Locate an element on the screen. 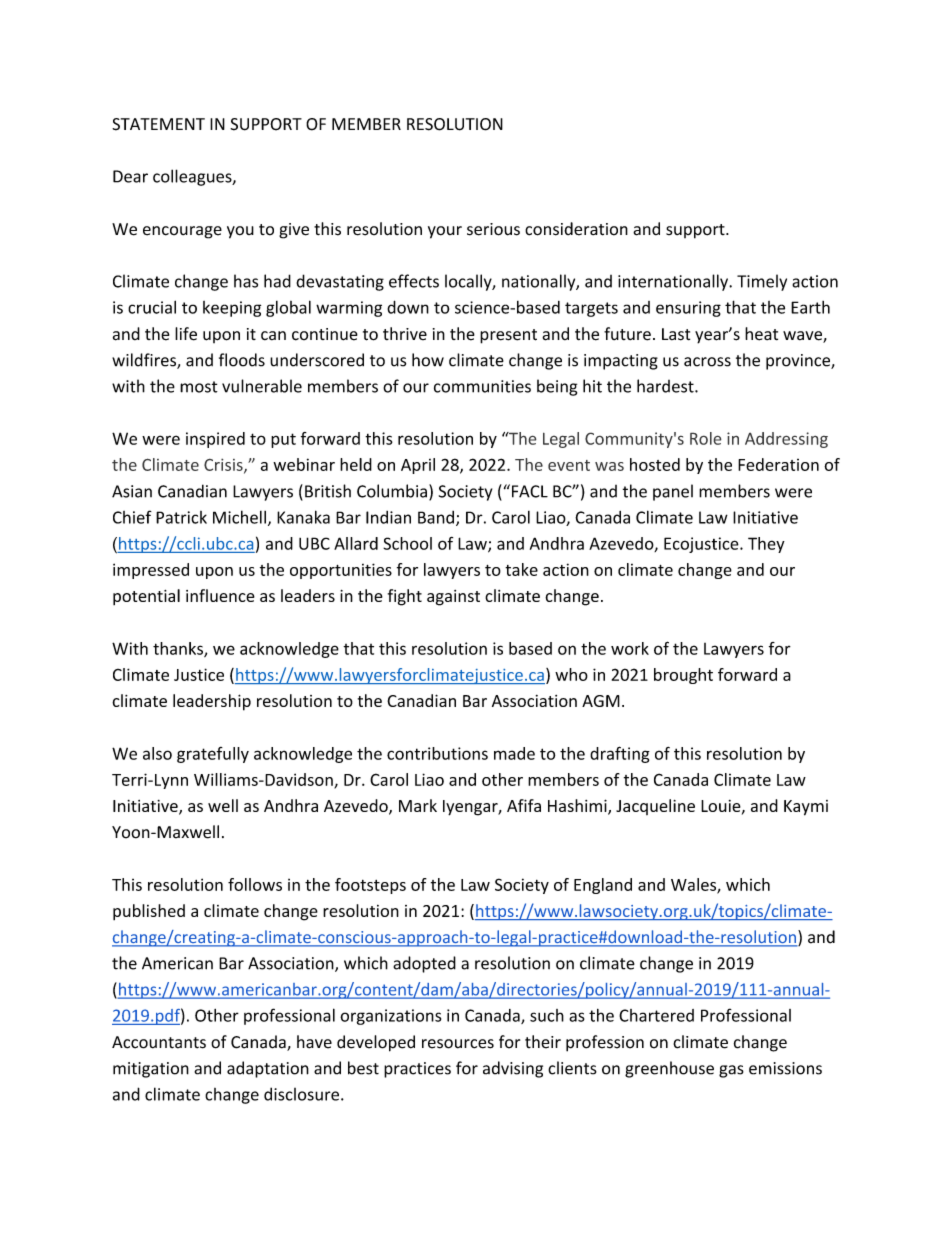 This screenshot has height=1233, width=952. life is located at coordinates (186, 334).
